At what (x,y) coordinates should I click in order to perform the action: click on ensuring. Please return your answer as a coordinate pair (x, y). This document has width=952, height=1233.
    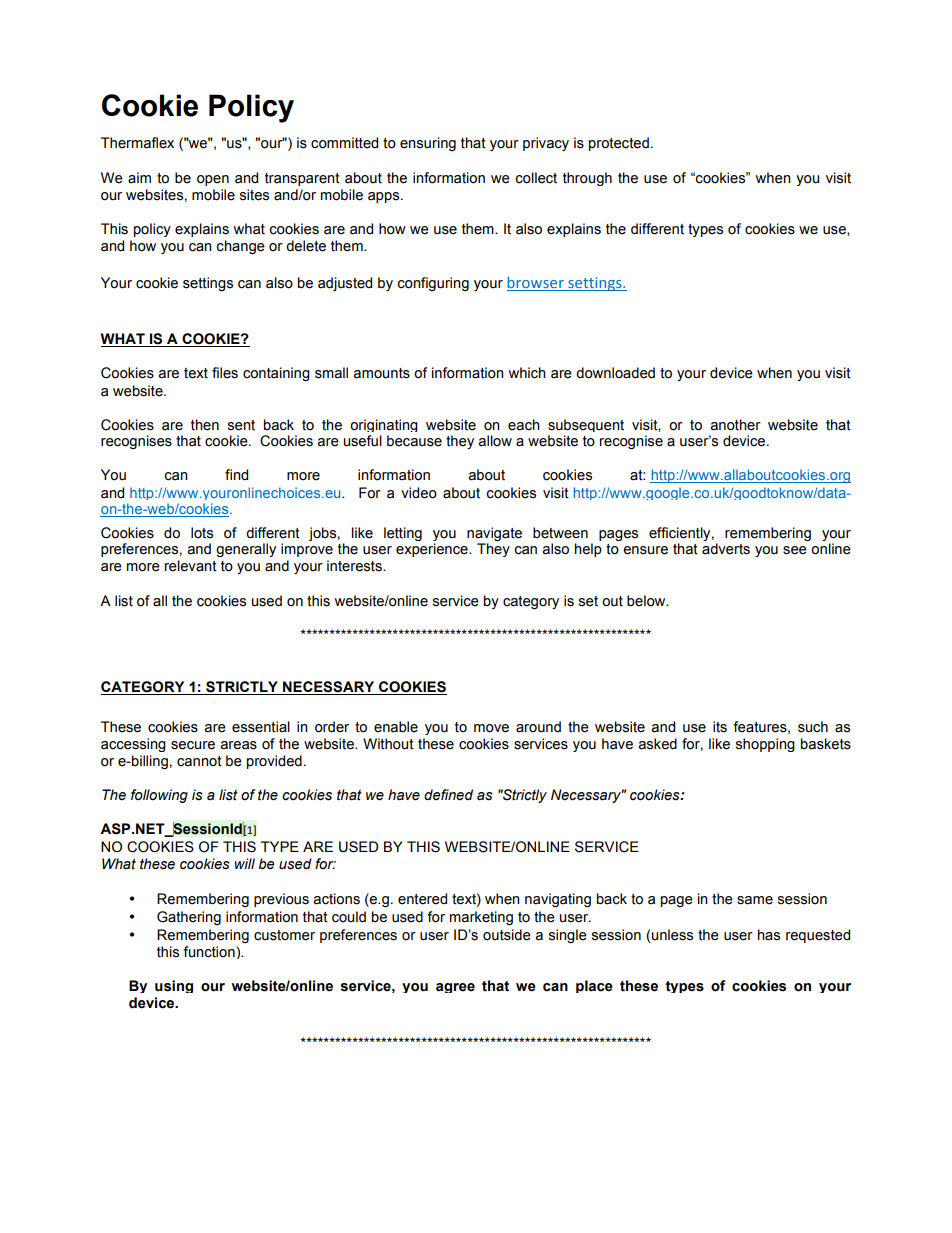
    Looking at the image, I should click on (428, 144).
